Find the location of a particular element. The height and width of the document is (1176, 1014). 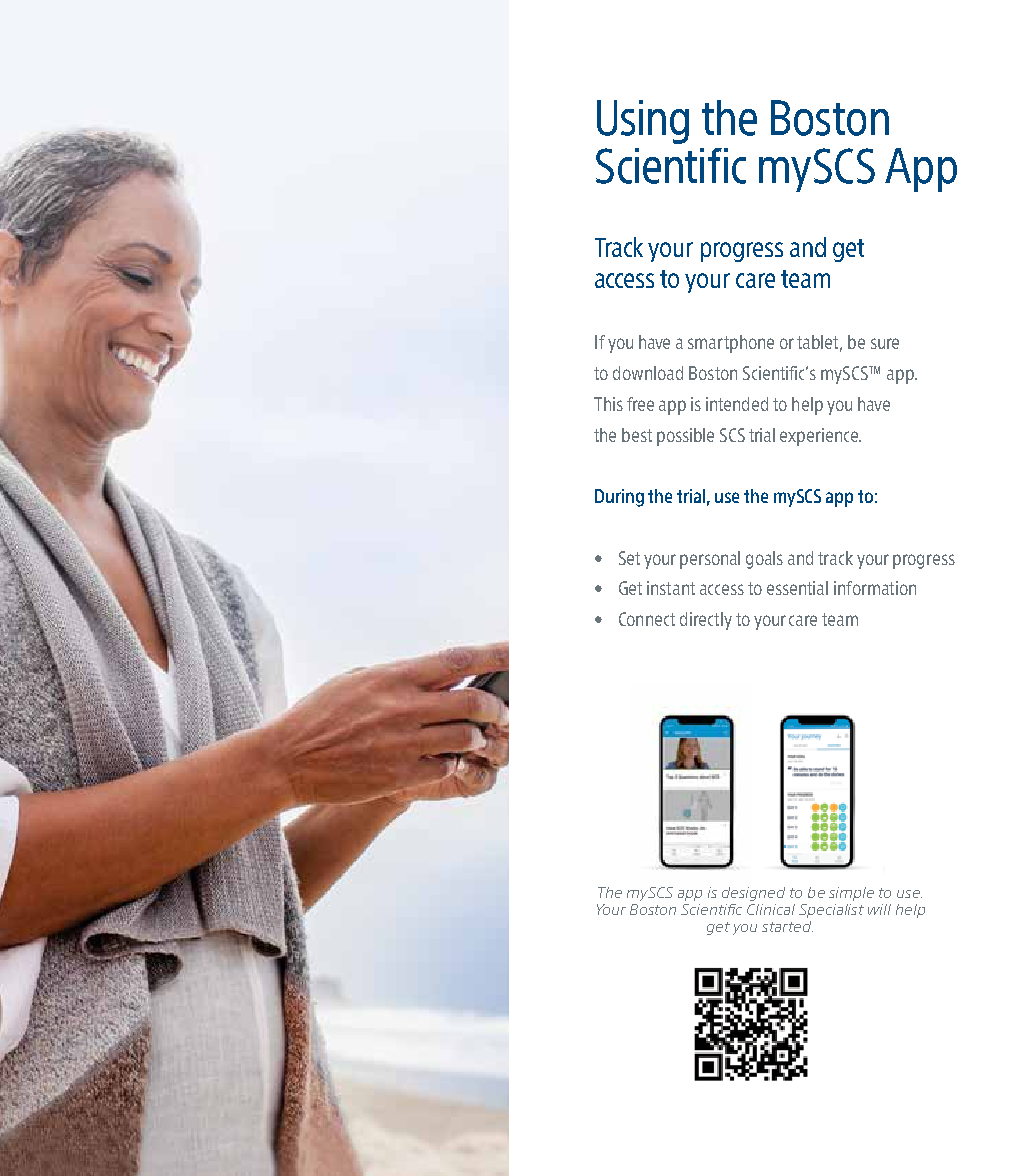

Using is located at coordinates (643, 122).
